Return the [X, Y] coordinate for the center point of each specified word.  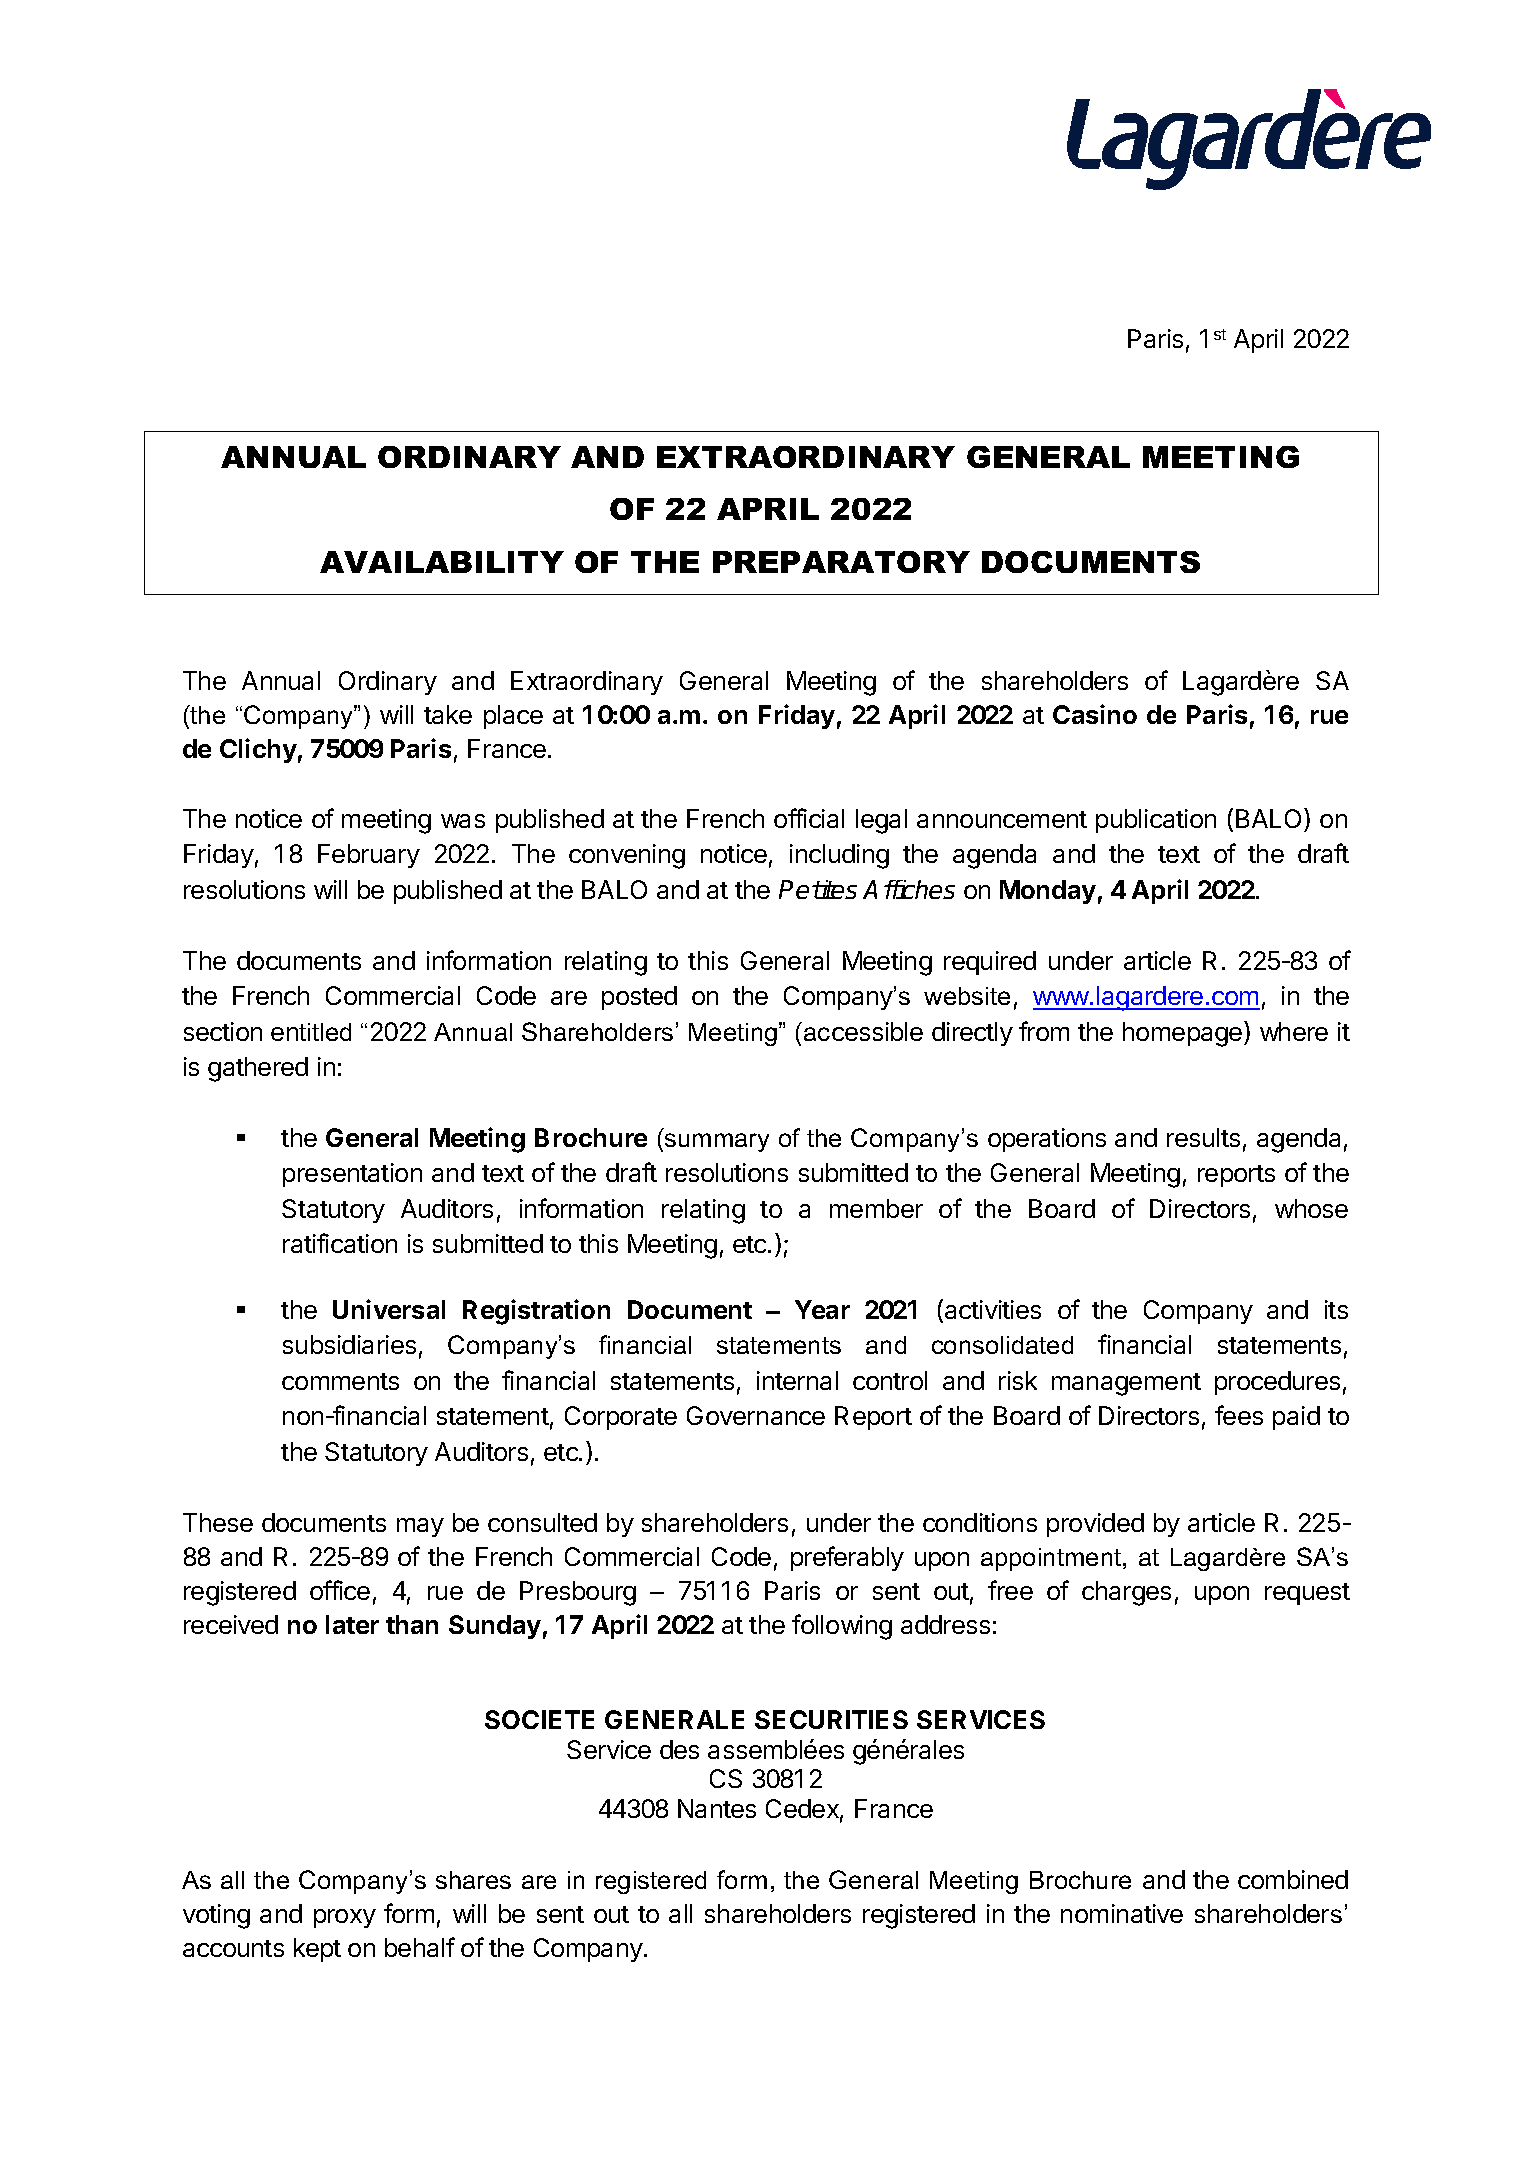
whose [1311, 1208]
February [369, 856]
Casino [1095, 714]
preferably [847, 1558]
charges [1126, 1593]
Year [822, 1309]
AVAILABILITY [442, 562]
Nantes [717, 1808]
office [340, 1590]
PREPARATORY [841, 562]
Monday [1048, 892]
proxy [345, 1918]
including [839, 856]
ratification [340, 1243]
